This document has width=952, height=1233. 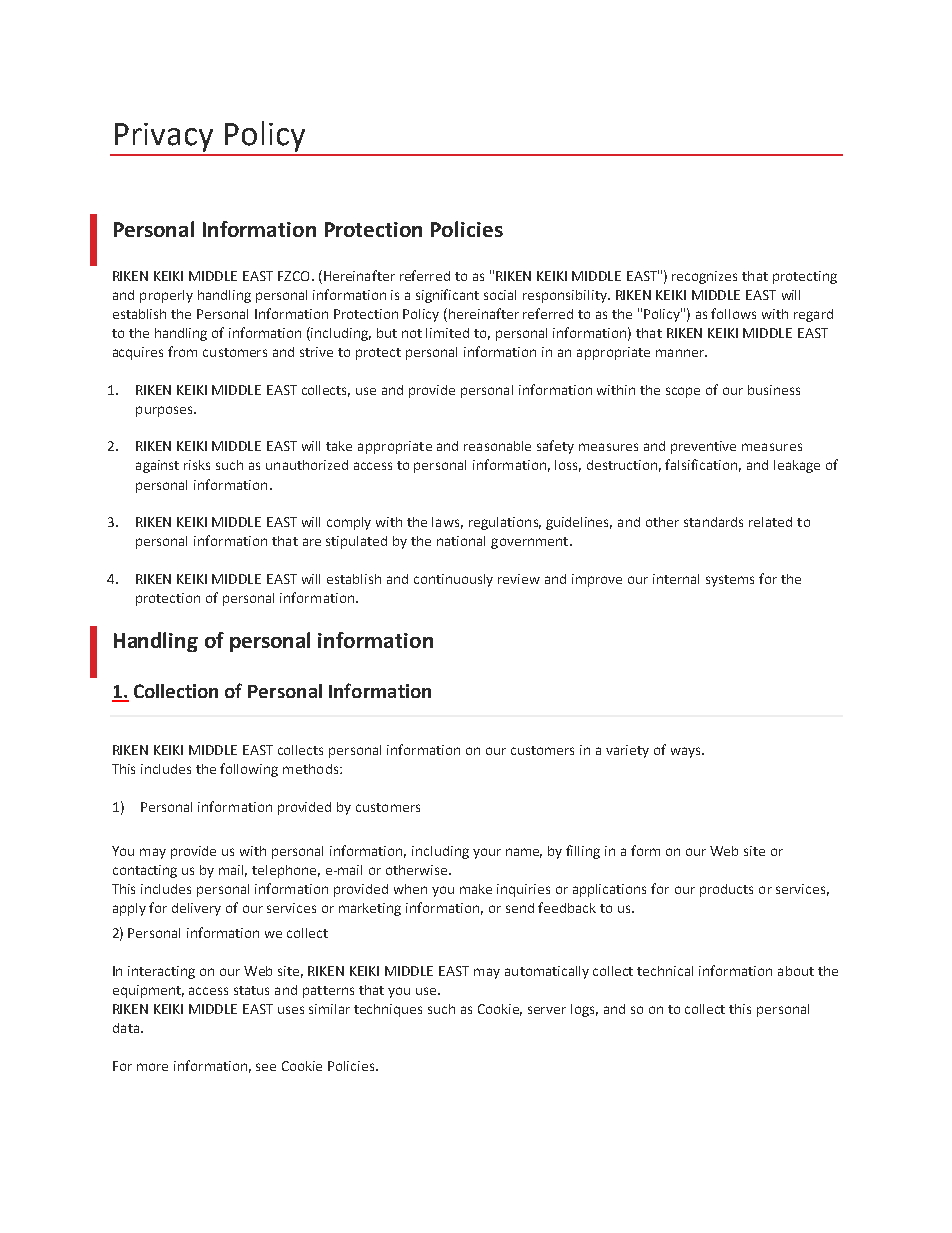 What do you see at coordinates (461, 541) in the document?
I see `national` at bounding box center [461, 541].
